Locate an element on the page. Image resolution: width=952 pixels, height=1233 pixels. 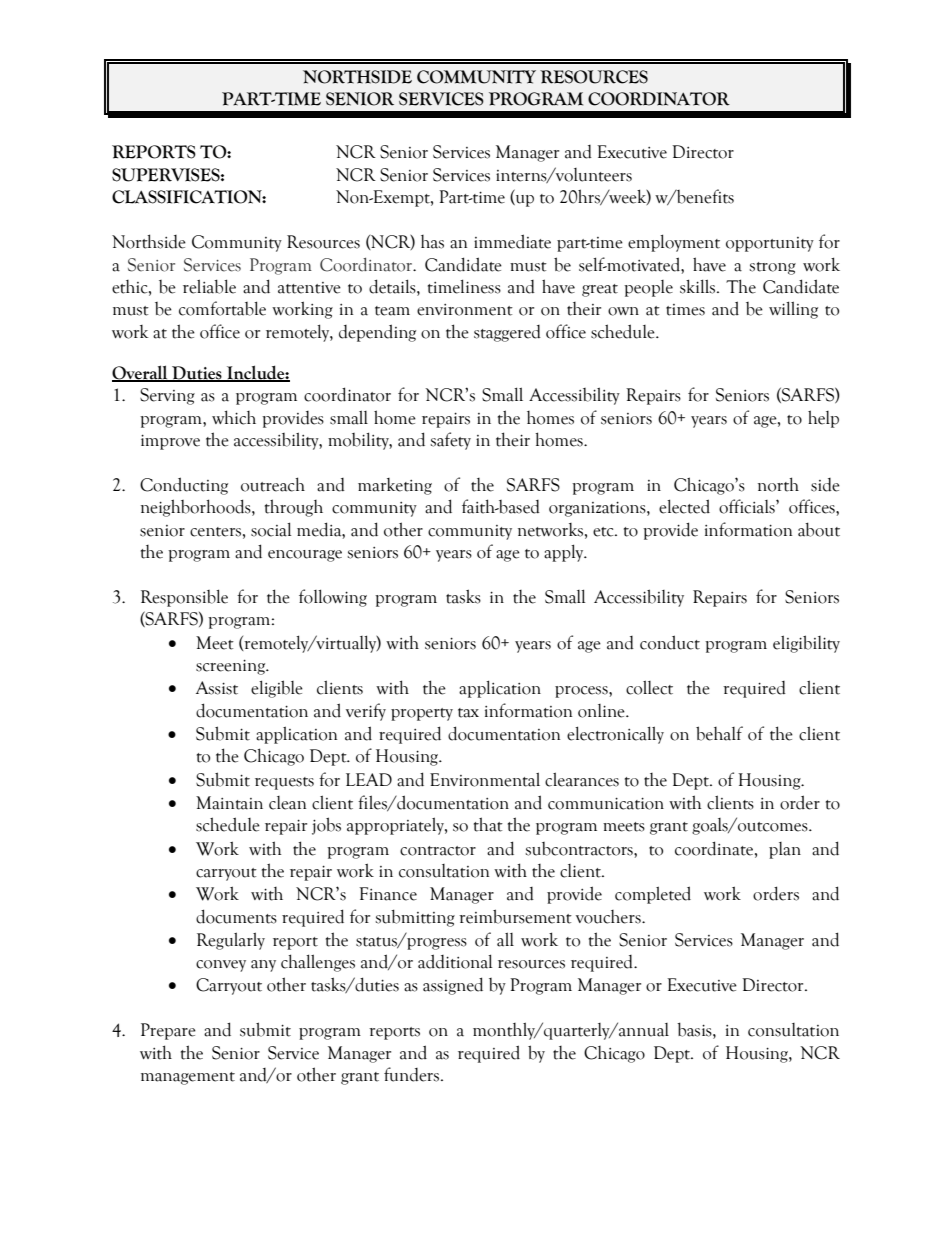
reliable is located at coordinates (209, 286).
